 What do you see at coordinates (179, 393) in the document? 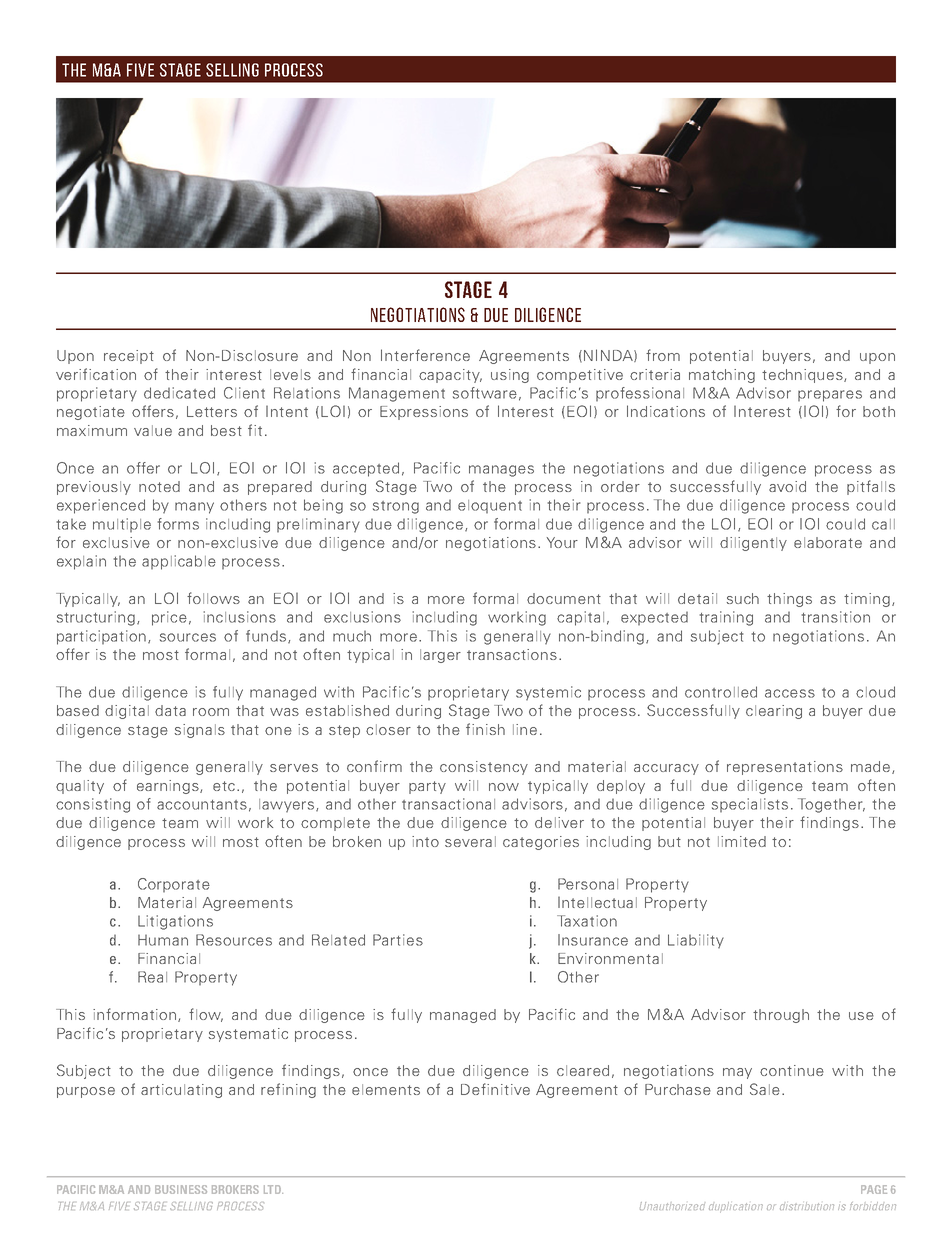
I see `dedicated` at bounding box center [179, 393].
